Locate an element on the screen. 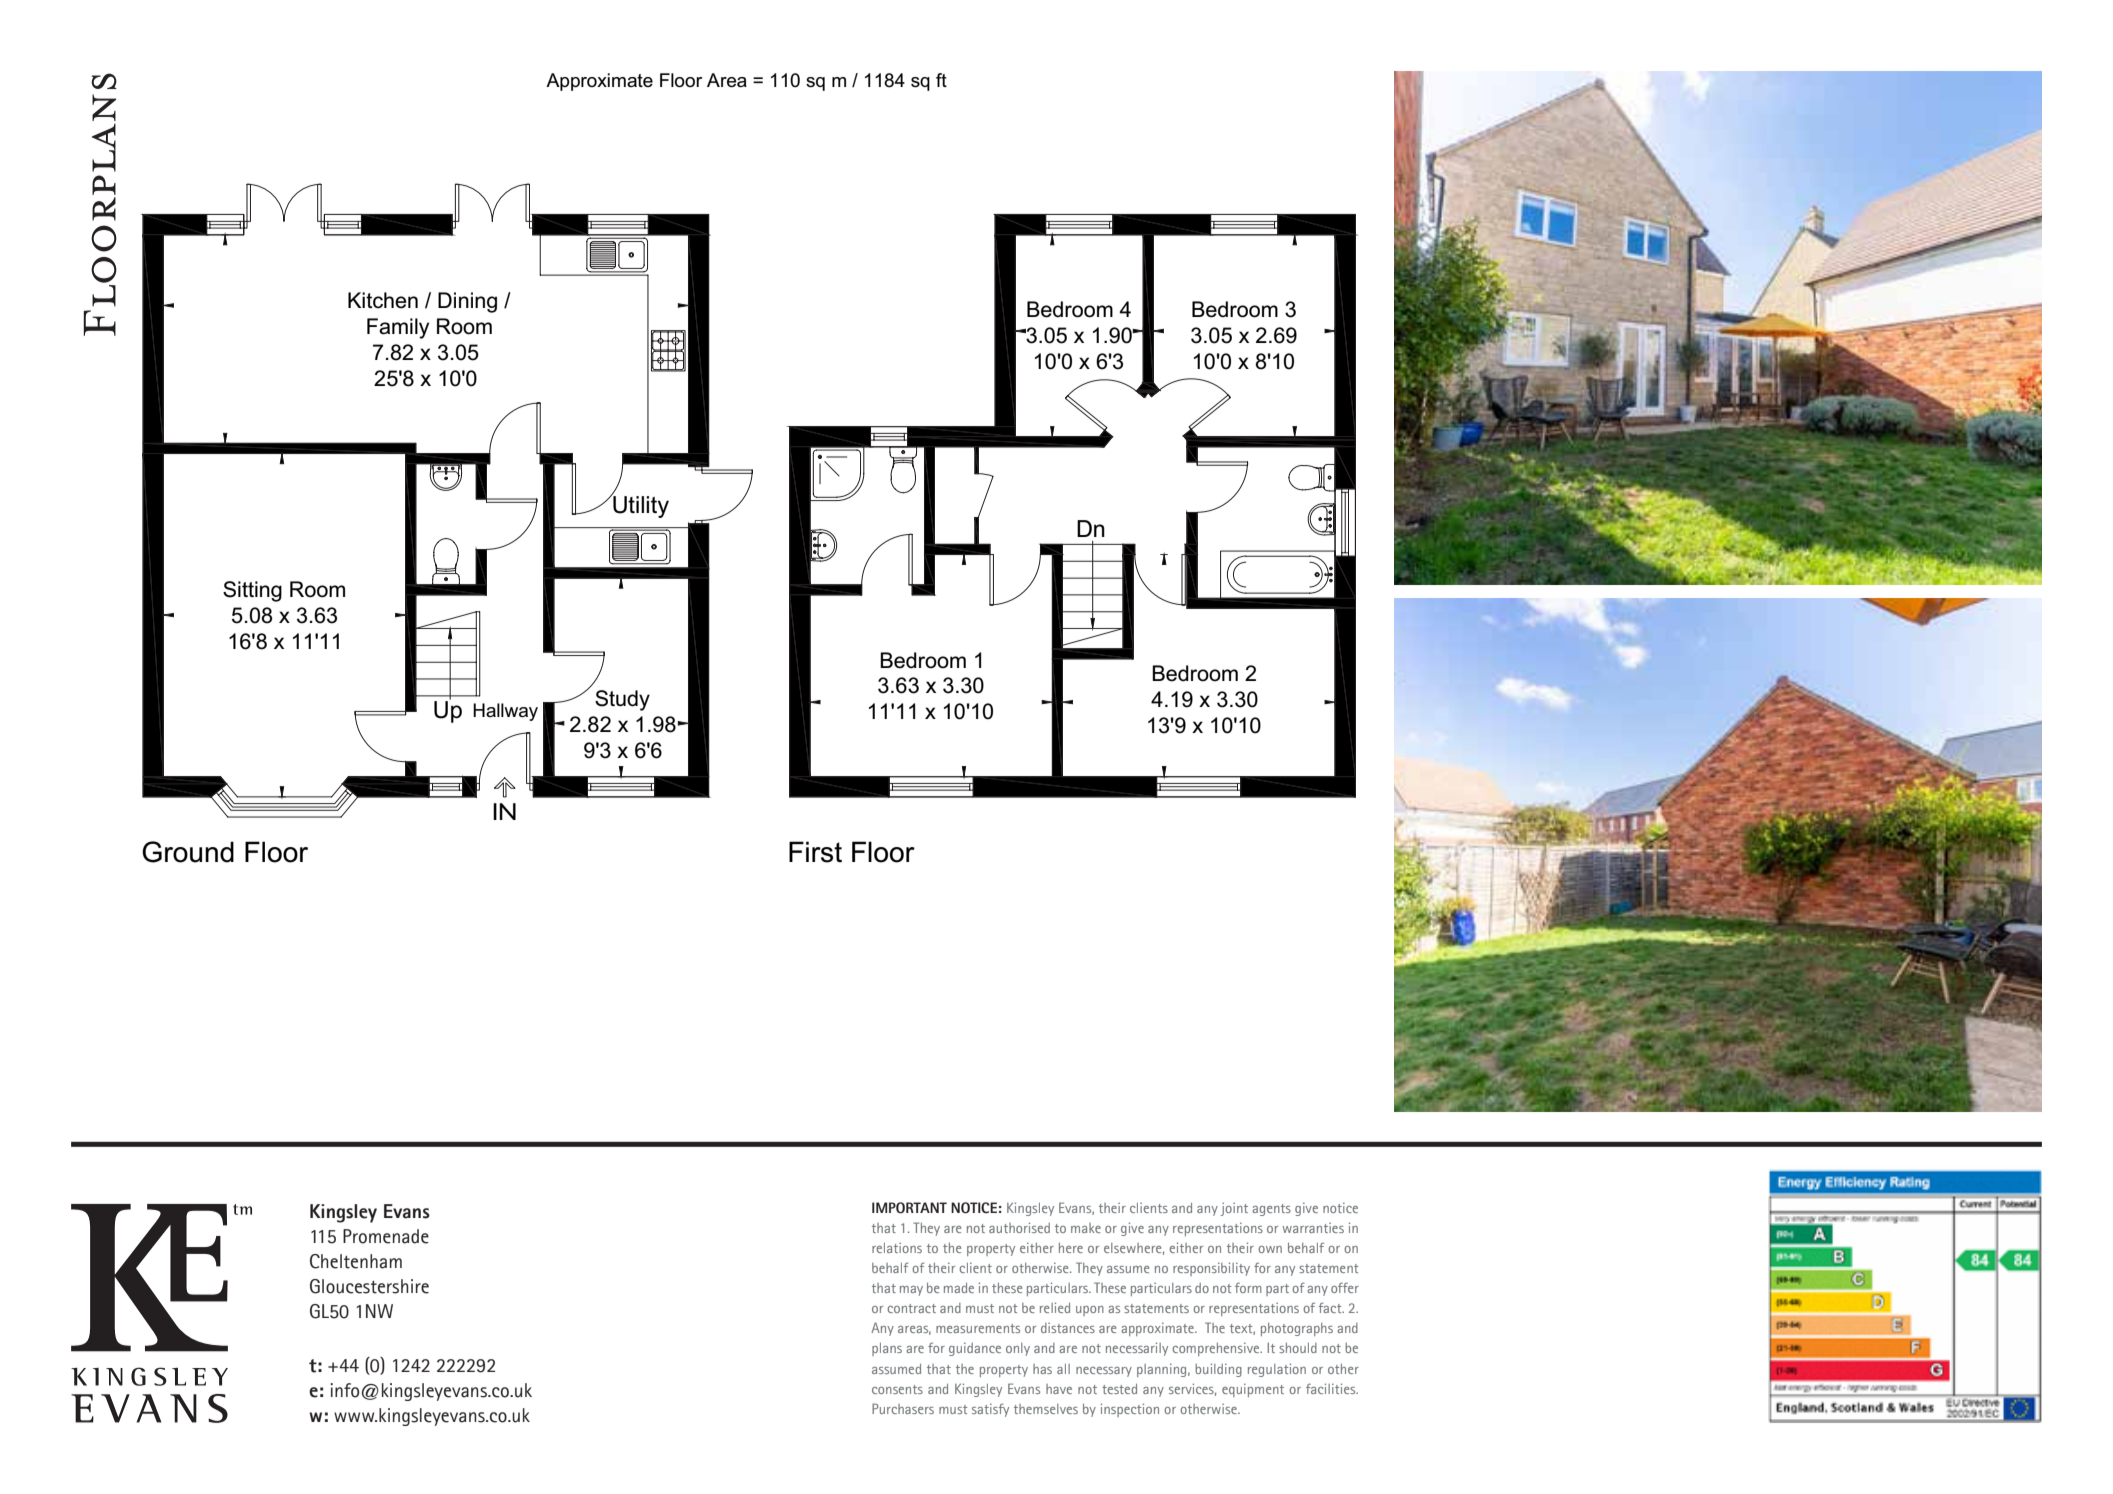 The height and width of the screenshot is (1494, 2113). First is located at coordinates (815, 852).
